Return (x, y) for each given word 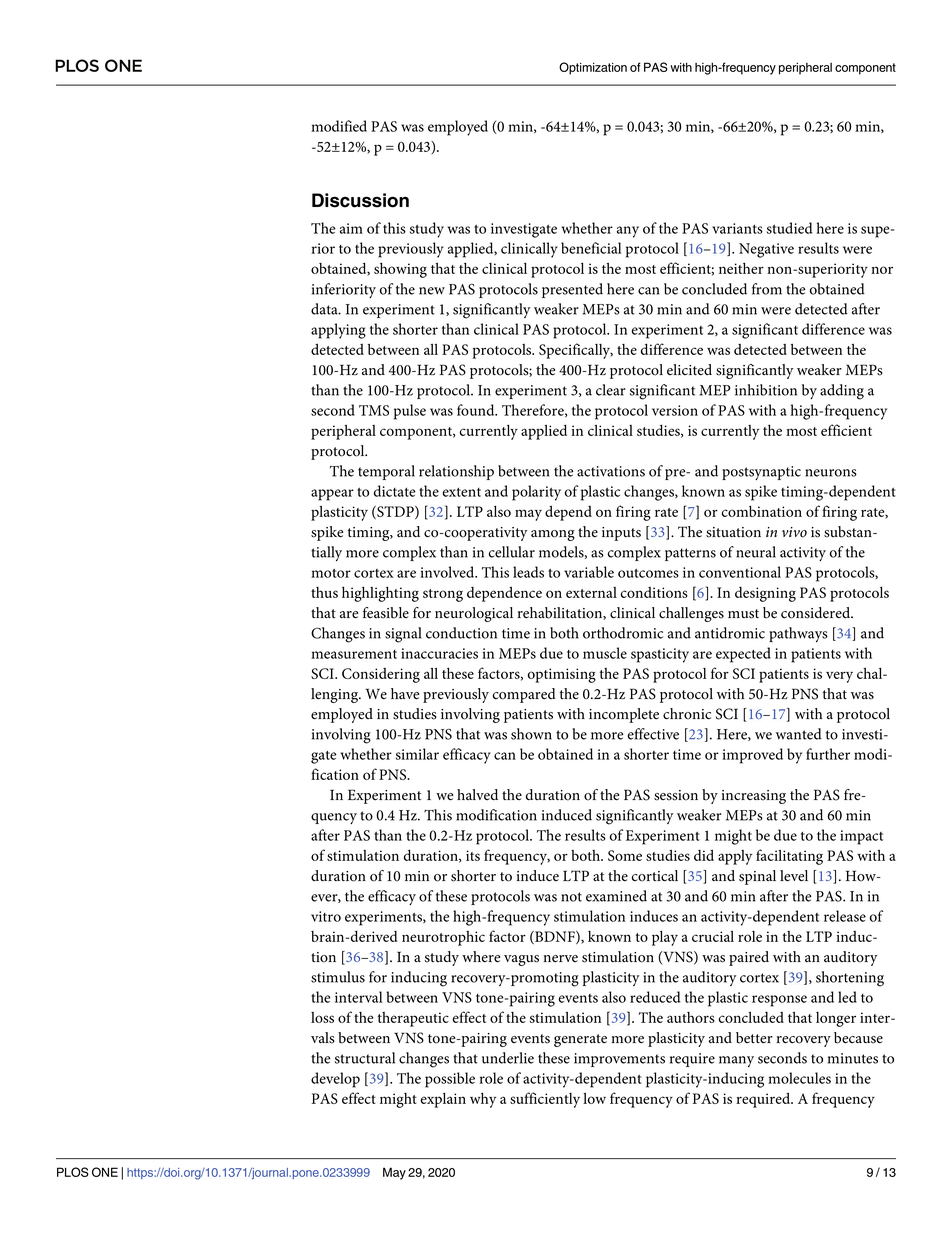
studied (789, 228)
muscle (605, 653)
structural (365, 1058)
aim (351, 228)
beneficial (591, 248)
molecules (799, 1078)
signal (403, 635)
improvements (619, 1060)
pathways (798, 634)
